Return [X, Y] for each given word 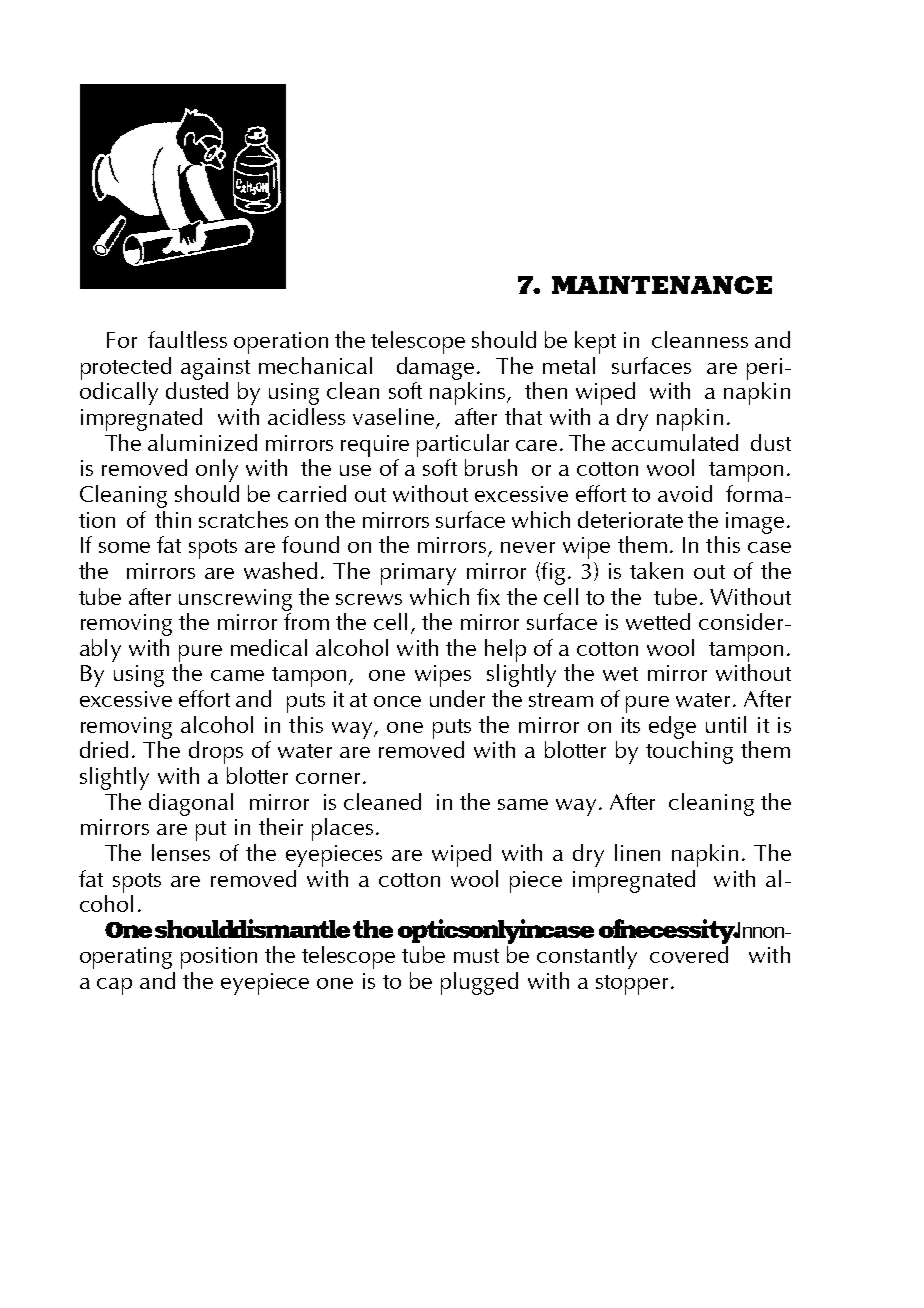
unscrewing [235, 600]
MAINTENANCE [662, 285]
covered [689, 953]
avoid [685, 493]
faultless [187, 339]
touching [689, 751]
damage [435, 368]
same [523, 804]
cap [114, 986]
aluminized [202, 442]
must [476, 956]
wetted [658, 621]
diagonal [191, 804]
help [505, 650]
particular [463, 445]
